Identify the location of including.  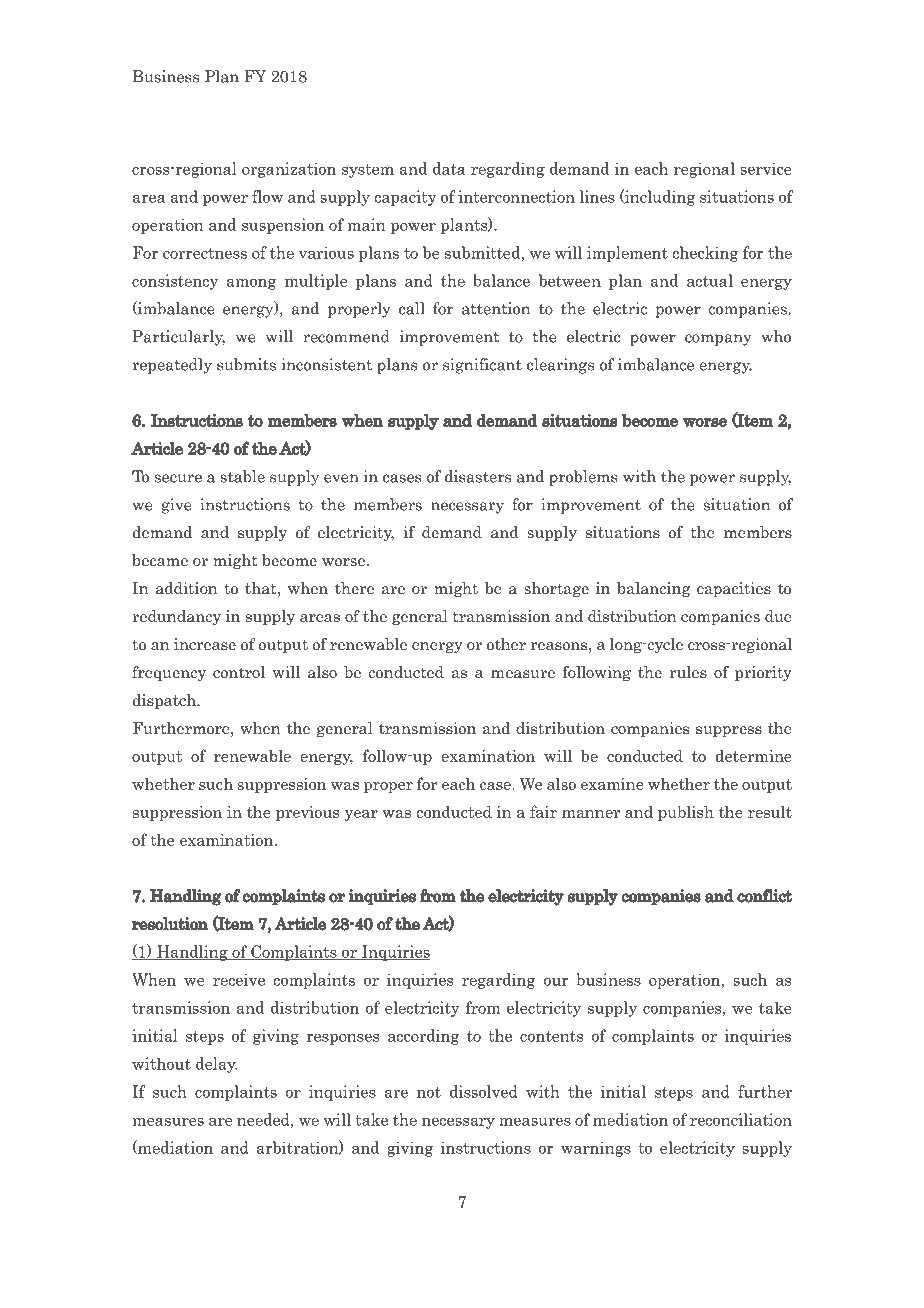
(659, 197).
